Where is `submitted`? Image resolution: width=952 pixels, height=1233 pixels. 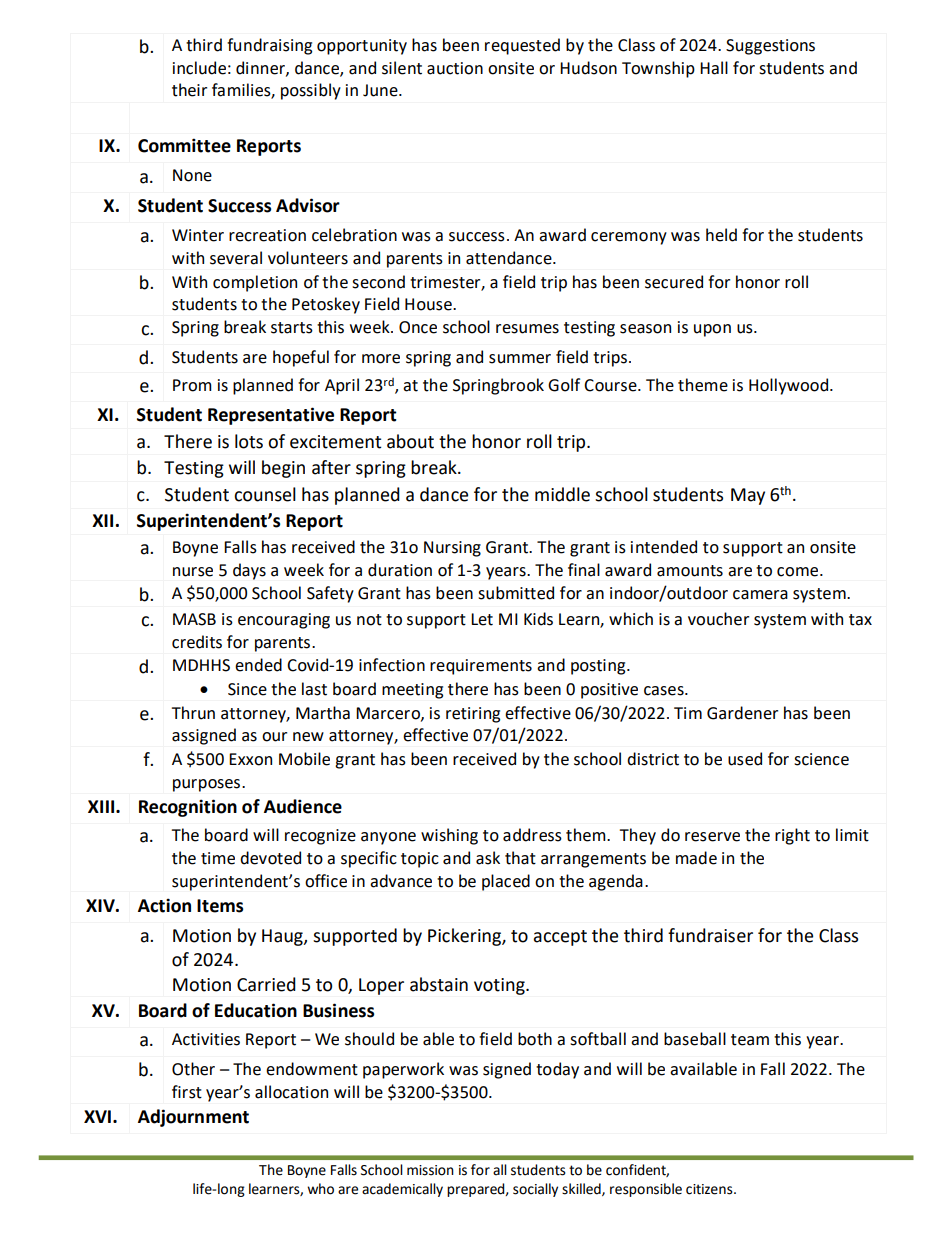 submitted is located at coordinates (516, 593).
